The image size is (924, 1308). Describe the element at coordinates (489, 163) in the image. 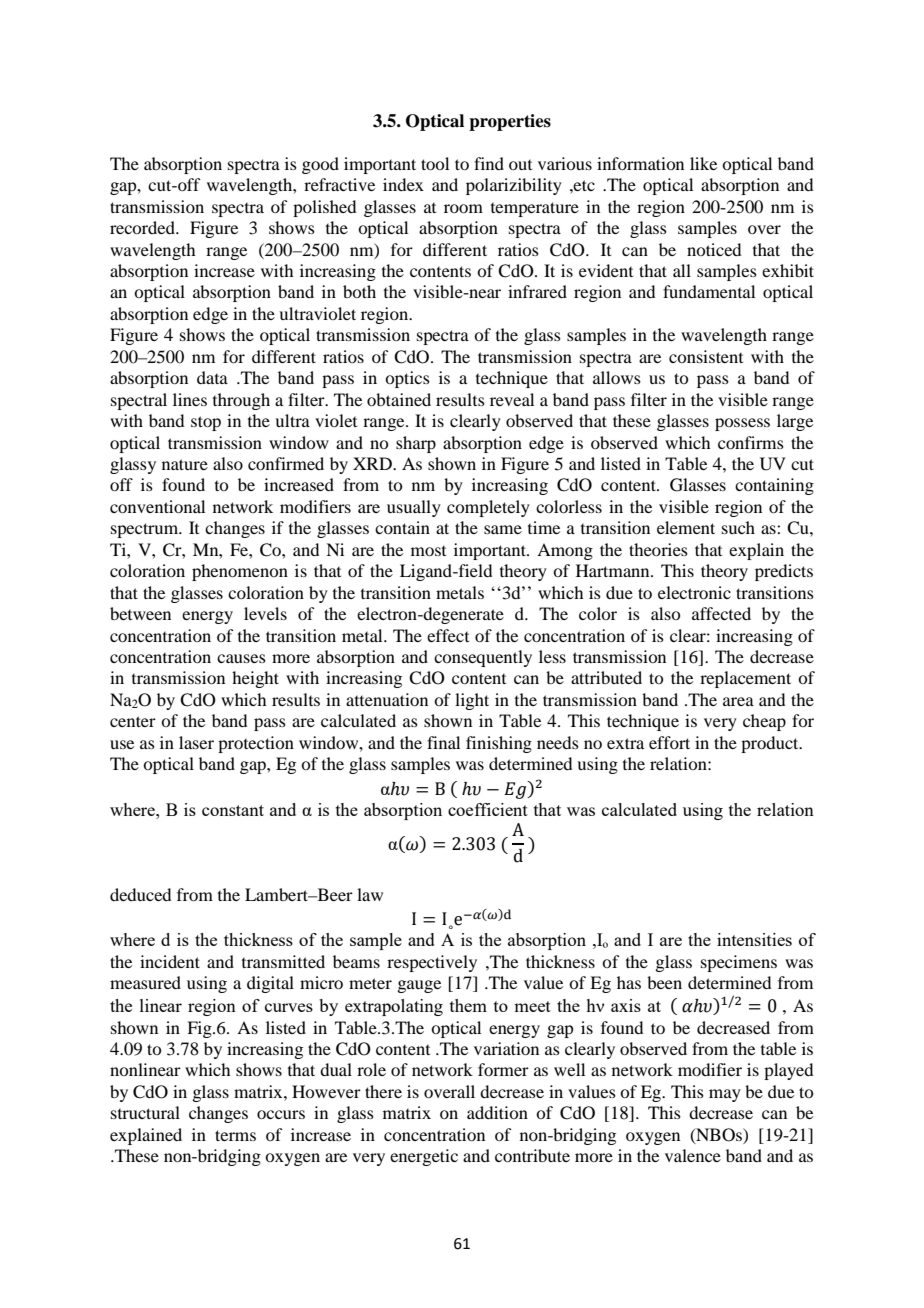

I see `find` at that location.
